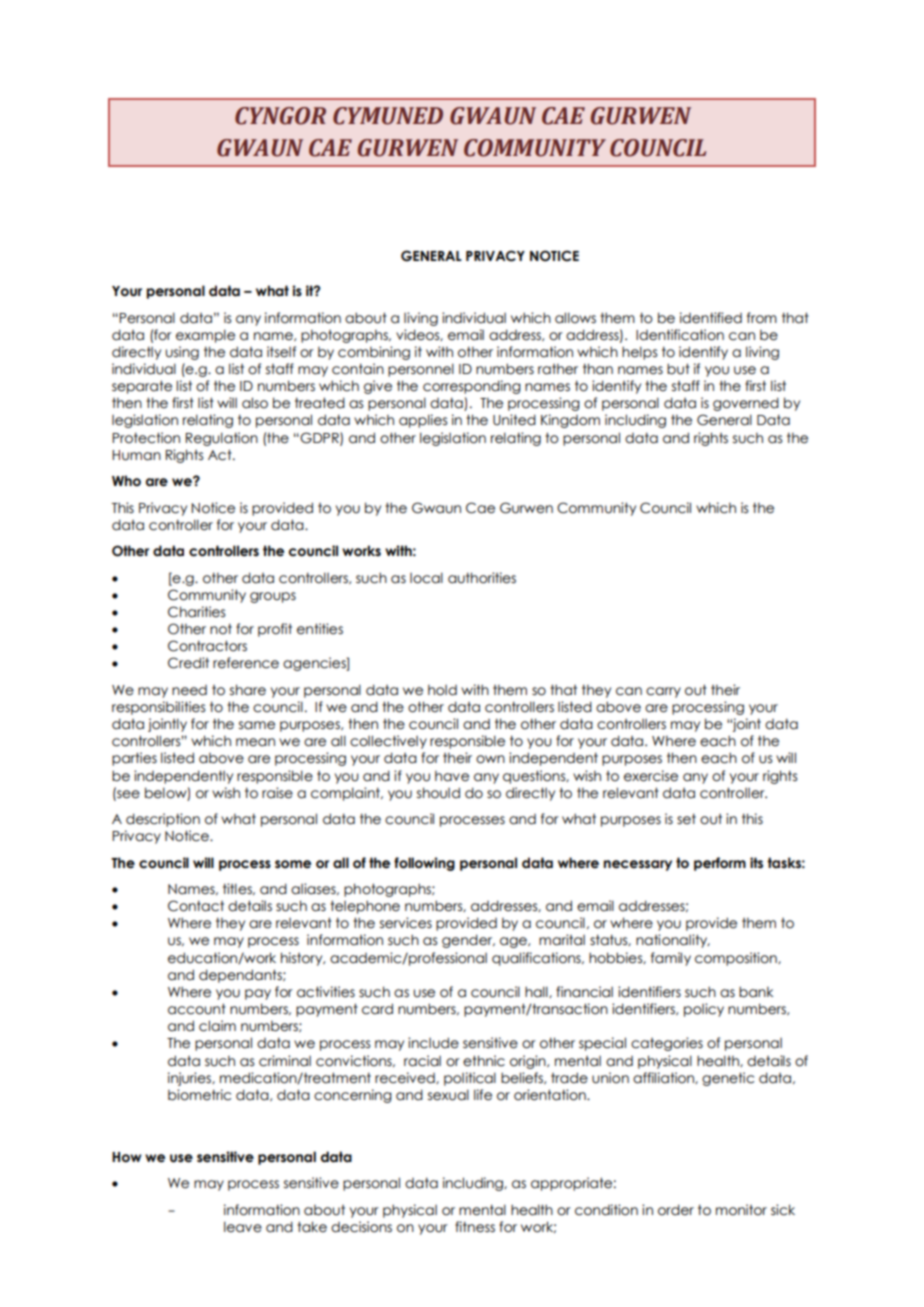 This screenshot has width=924, height=1307. Describe the element at coordinates (196, 612) in the screenshot. I see `Charities` at that location.
